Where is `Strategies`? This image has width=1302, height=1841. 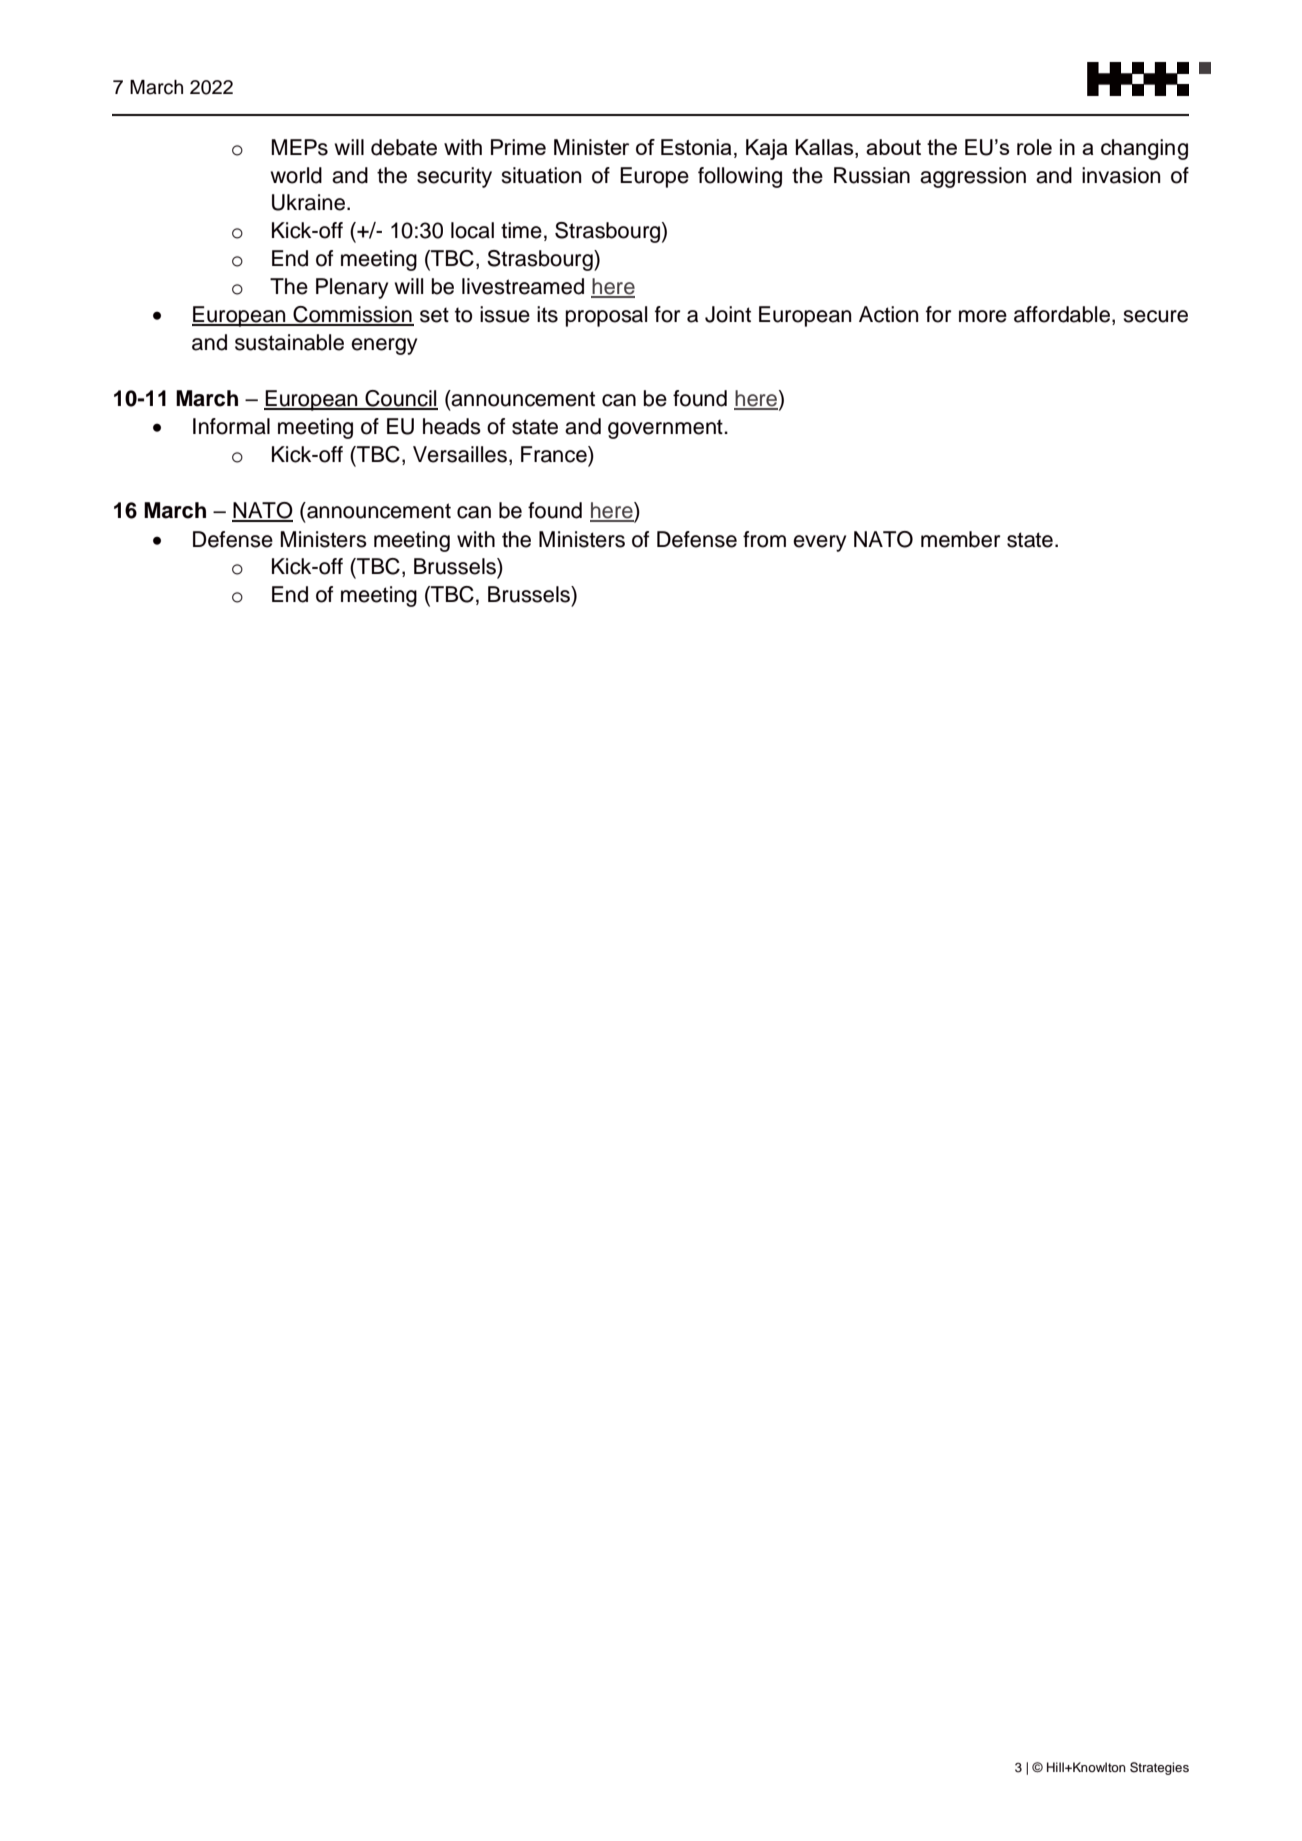
Strategies is located at coordinates (1159, 1768).
